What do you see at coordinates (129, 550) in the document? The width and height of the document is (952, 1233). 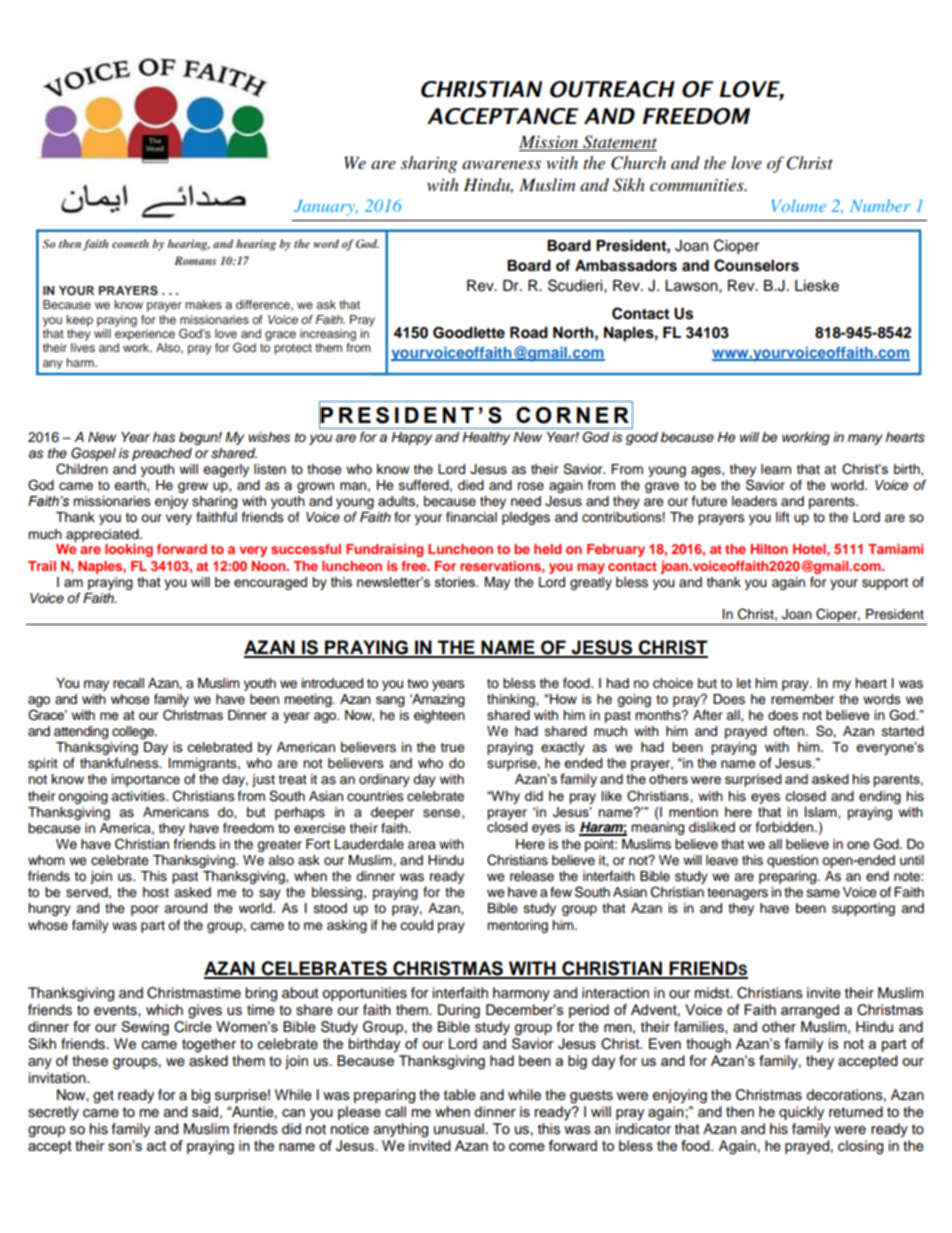 I see `looking` at bounding box center [129, 550].
